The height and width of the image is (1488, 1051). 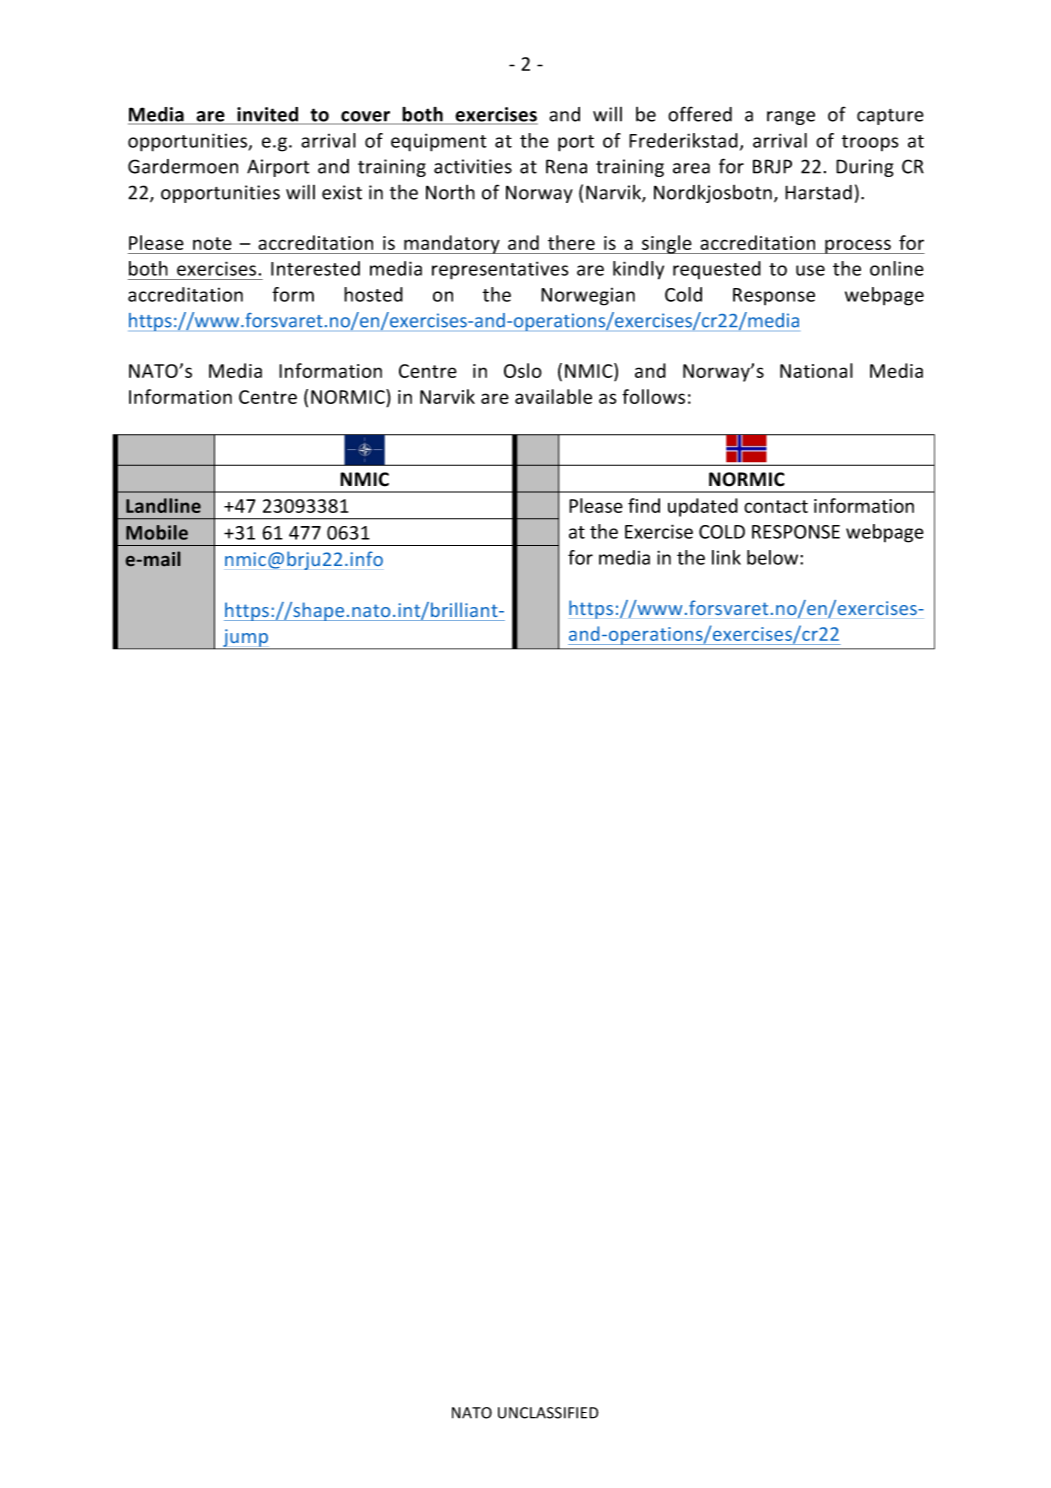 What do you see at coordinates (163, 505) in the image?
I see `Landline` at bounding box center [163, 505].
